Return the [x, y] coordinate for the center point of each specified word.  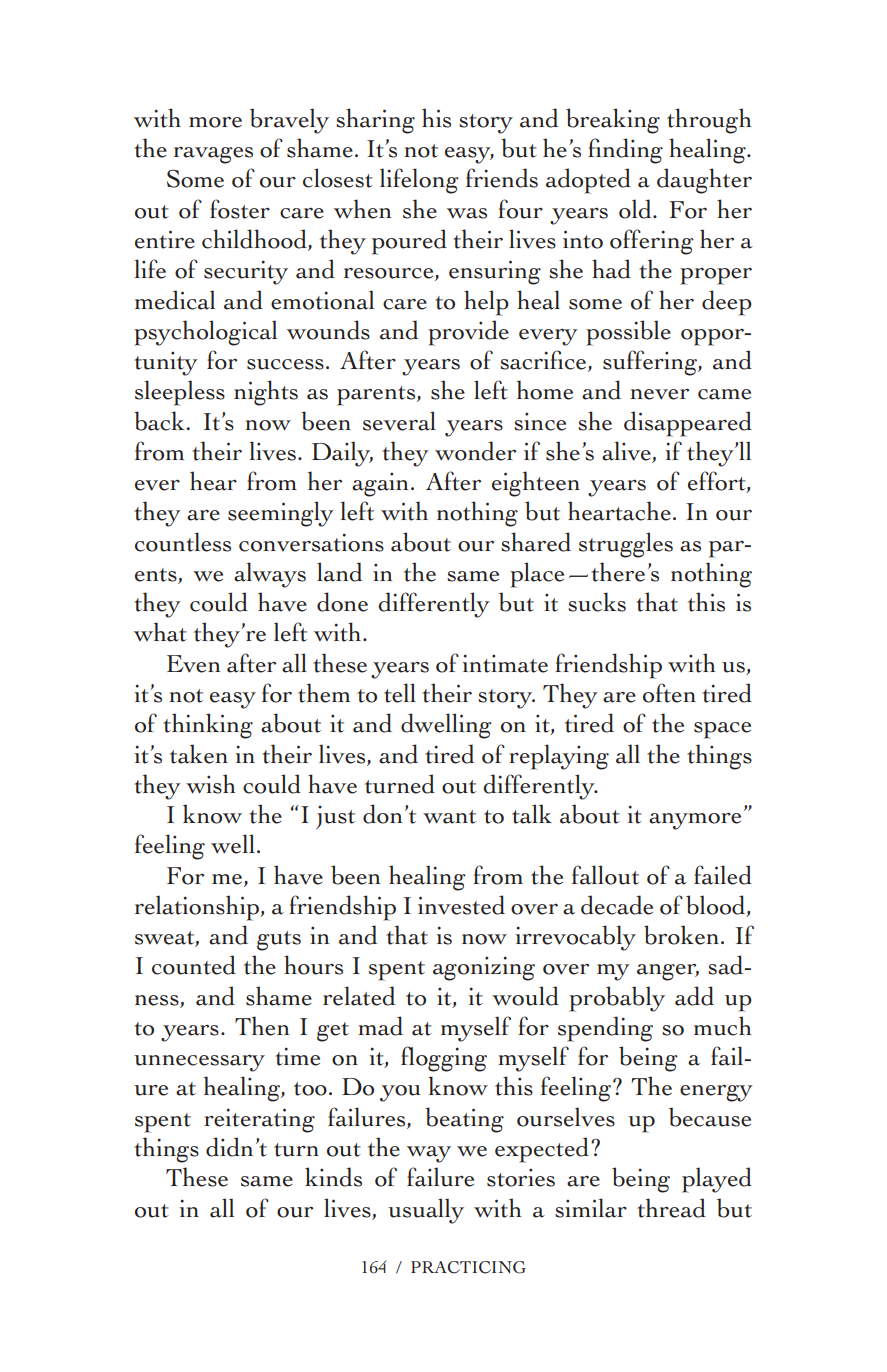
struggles [626, 545]
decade [617, 905]
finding [625, 151]
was [467, 213]
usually [426, 1211]
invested [461, 905]
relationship [198, 908]
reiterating [259, 1120]
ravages [213, 155]
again [380, 484]
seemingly [281, 514]
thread [671, 1208]
